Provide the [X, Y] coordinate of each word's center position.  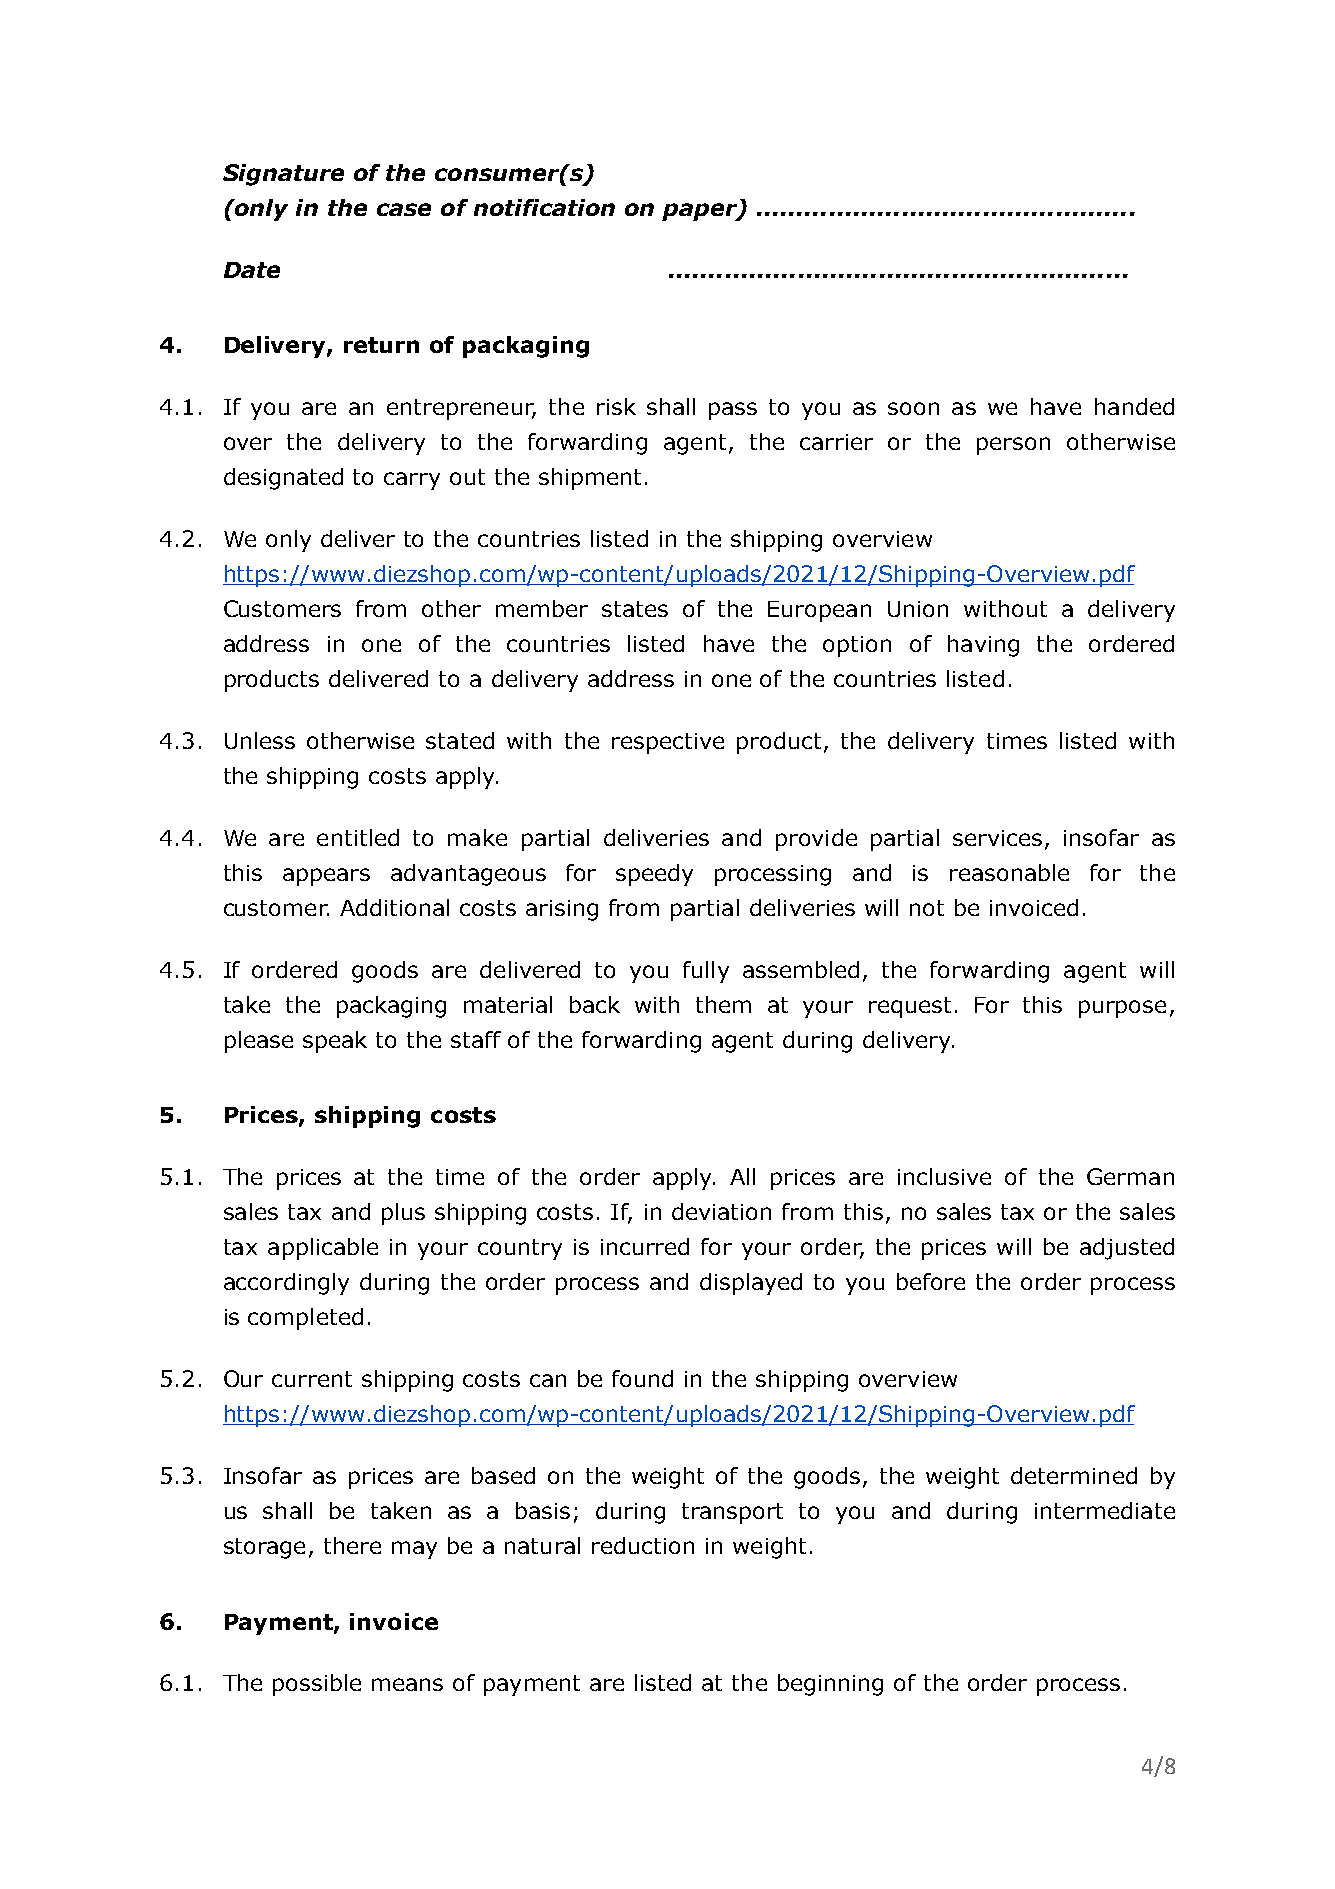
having [983, 646]
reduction [643, 1545]
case [404, 209]
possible [317, 1685]
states [635, 609]
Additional [394, 907]
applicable [323, 1249]
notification [544, 207]
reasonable [1009, 872]
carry [412, 481]
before [931, 1281]
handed [1134, 406]
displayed [751, 1284]
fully [706, 972]
